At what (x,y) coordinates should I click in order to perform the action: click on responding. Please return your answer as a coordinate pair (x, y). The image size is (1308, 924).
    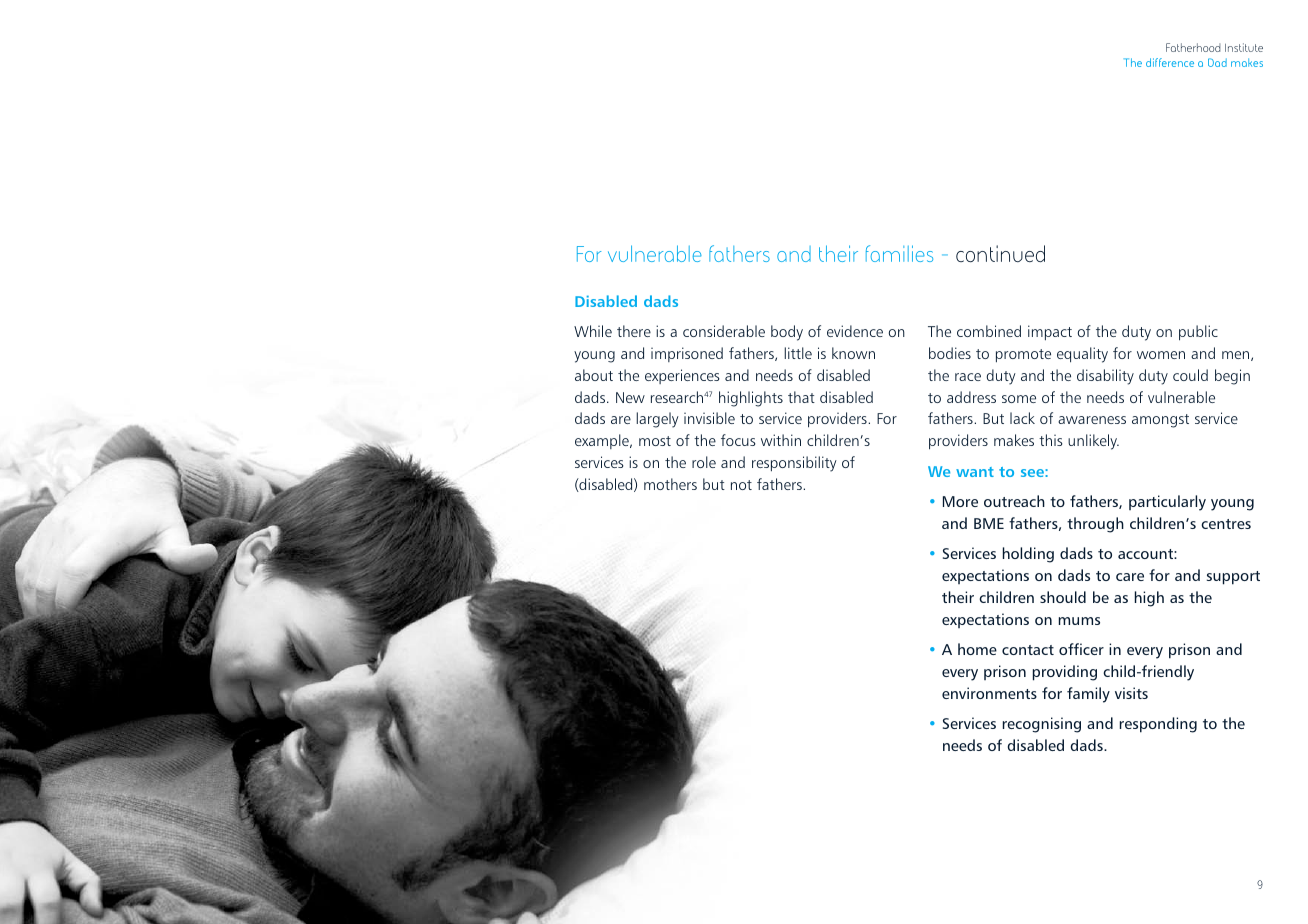
    Looking at the image, I should click on (1158, 725).
